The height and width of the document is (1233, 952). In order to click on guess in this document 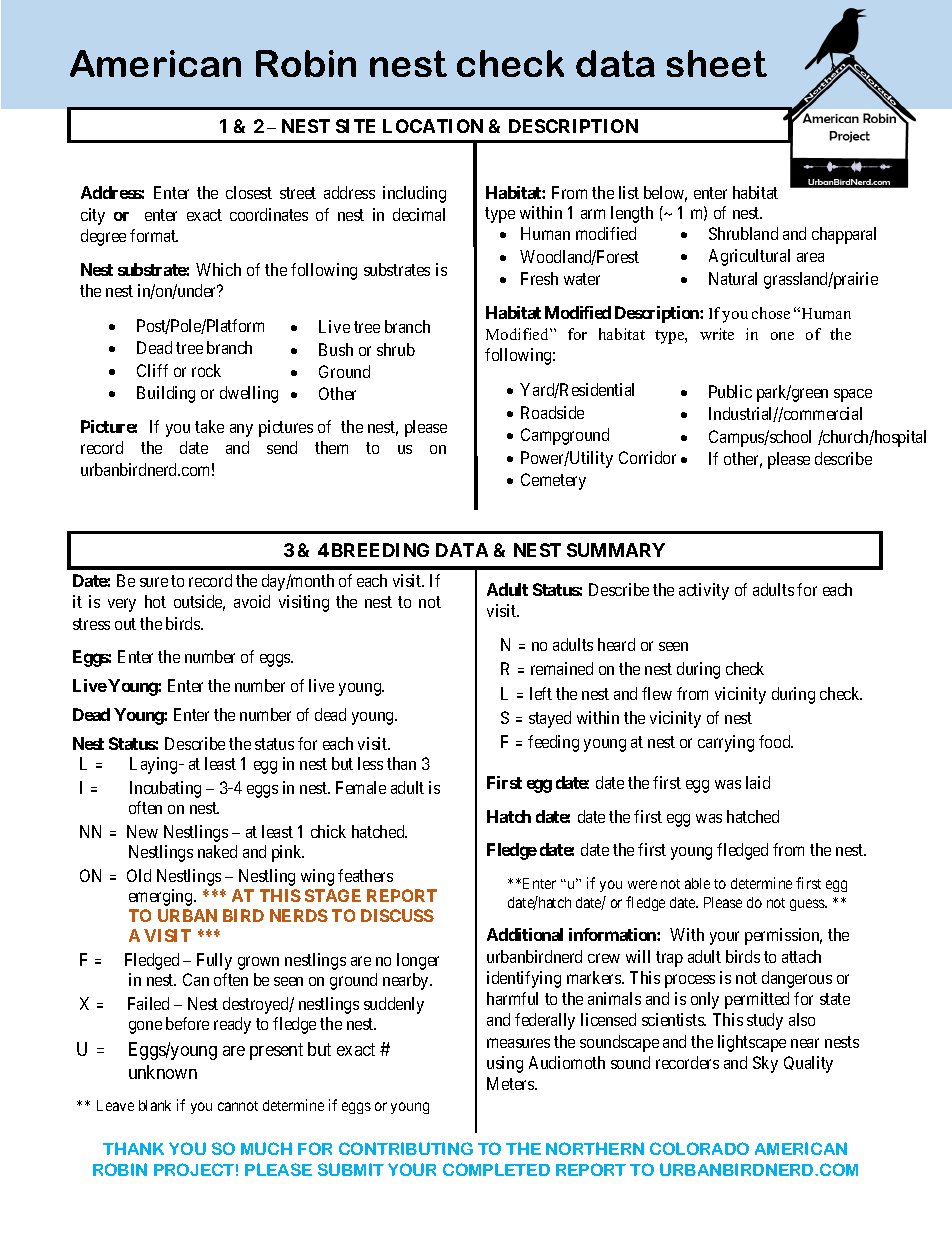, I will do `click(808, 905)`.
